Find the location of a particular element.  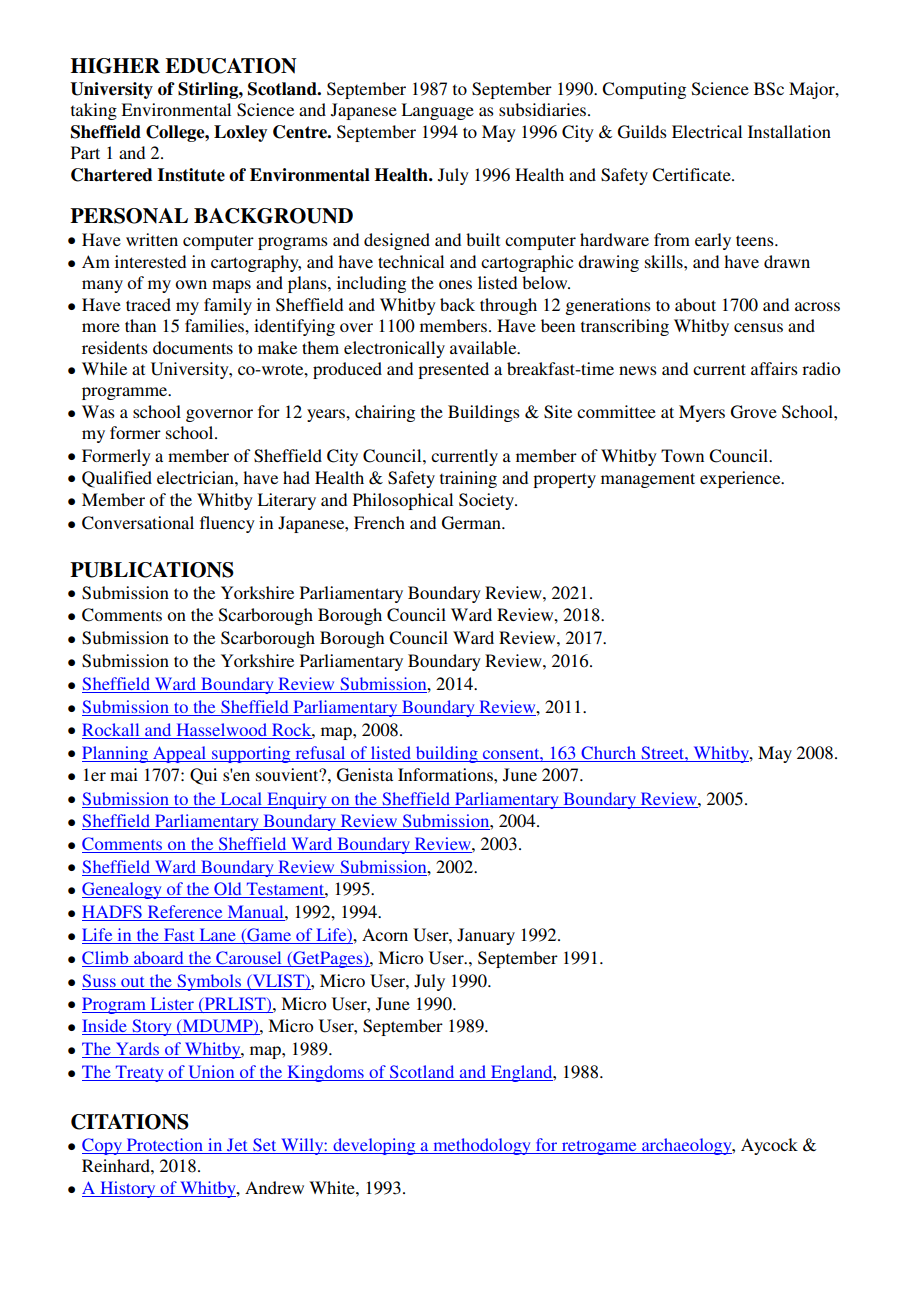

Electrical is located at coordinates (707, 131).
